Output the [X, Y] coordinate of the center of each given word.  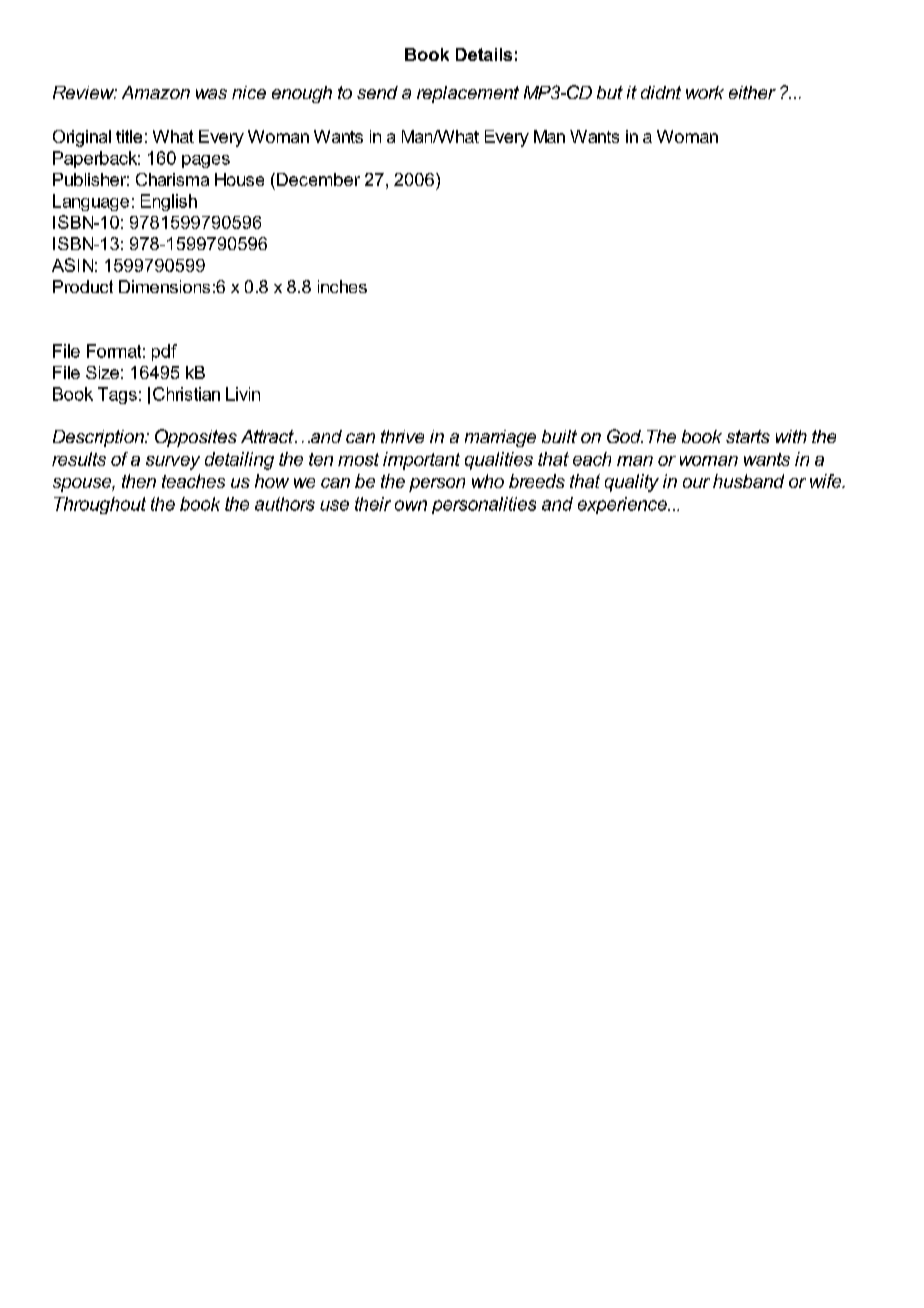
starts [748, 436]
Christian [186, 394]
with [791, 436]
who [488, 481]
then [139, 481]
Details [484, 54]
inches [342, 286]
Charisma [172, 179]
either [752, 92]
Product [83, 286]
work [705, 92]
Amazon [156, 92]
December [317, 179]
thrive [402, 436]
